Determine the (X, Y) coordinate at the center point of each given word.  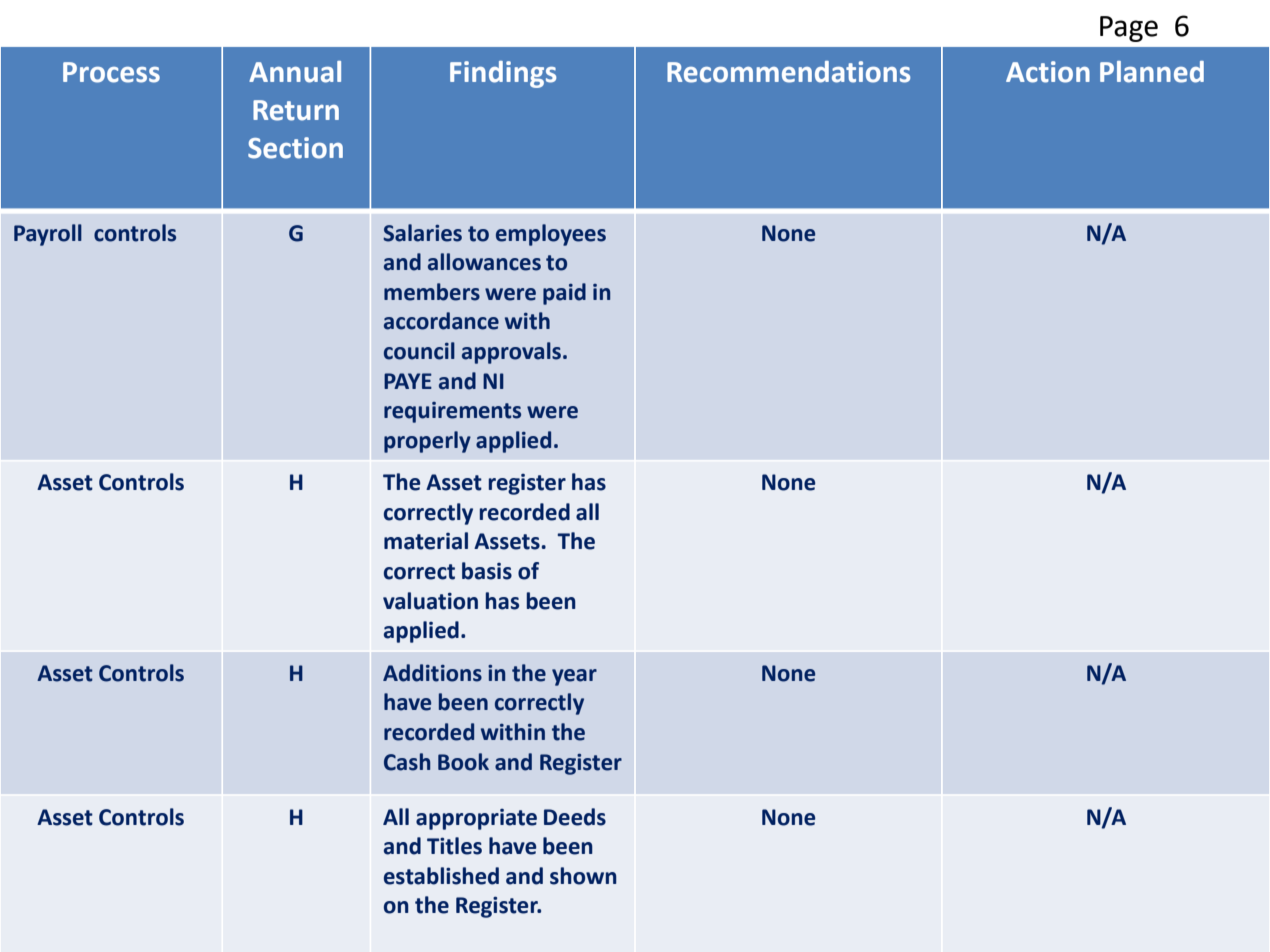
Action (1048, 72)
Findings (503, 74)
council (419, 351)
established (441, 876)
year (574, 677)
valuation (430, 601)
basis (487, 571)
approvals (511, 353)
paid (564, 294)
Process (111, 72)
